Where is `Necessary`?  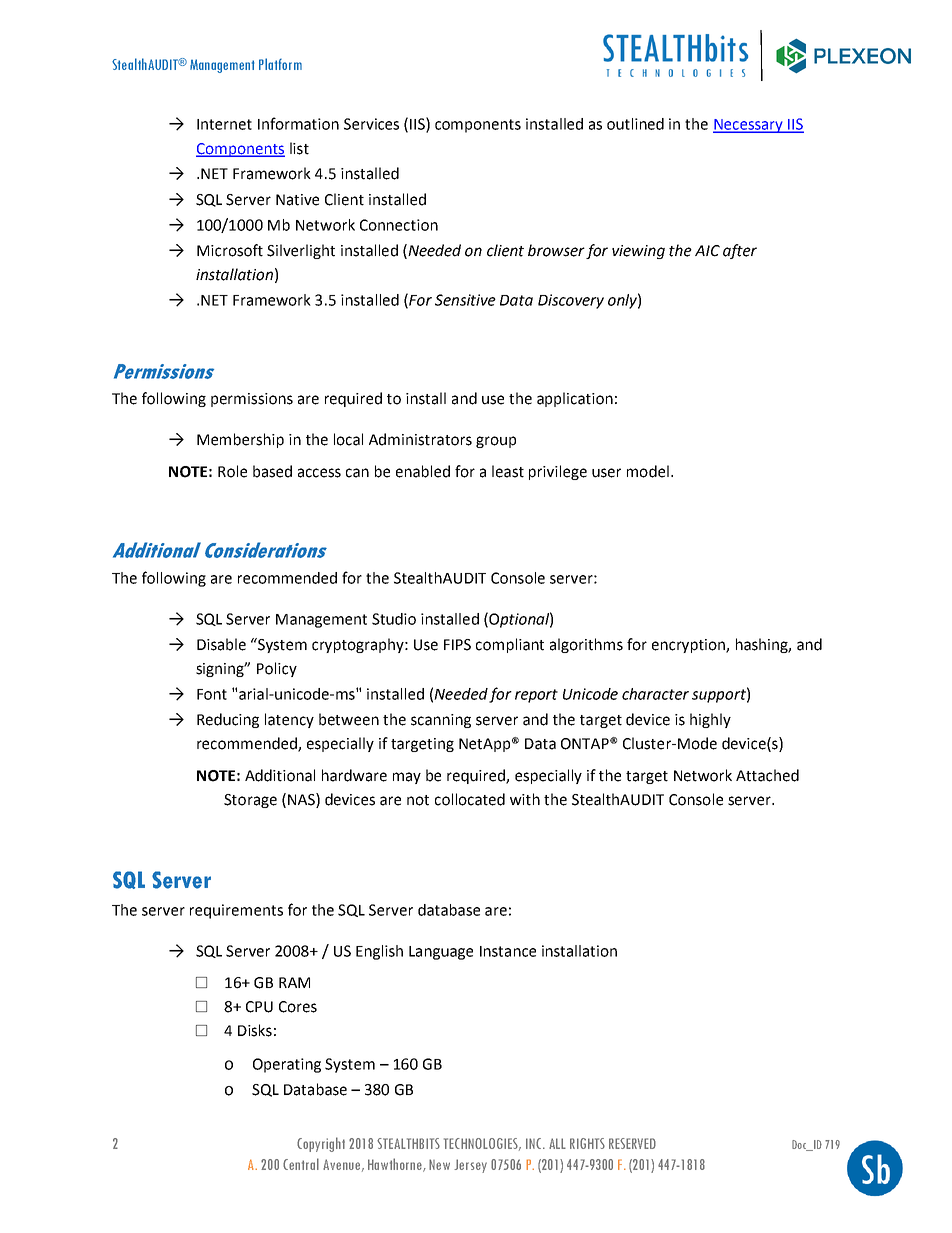
Necessary is located at coordinates (749, 126).
